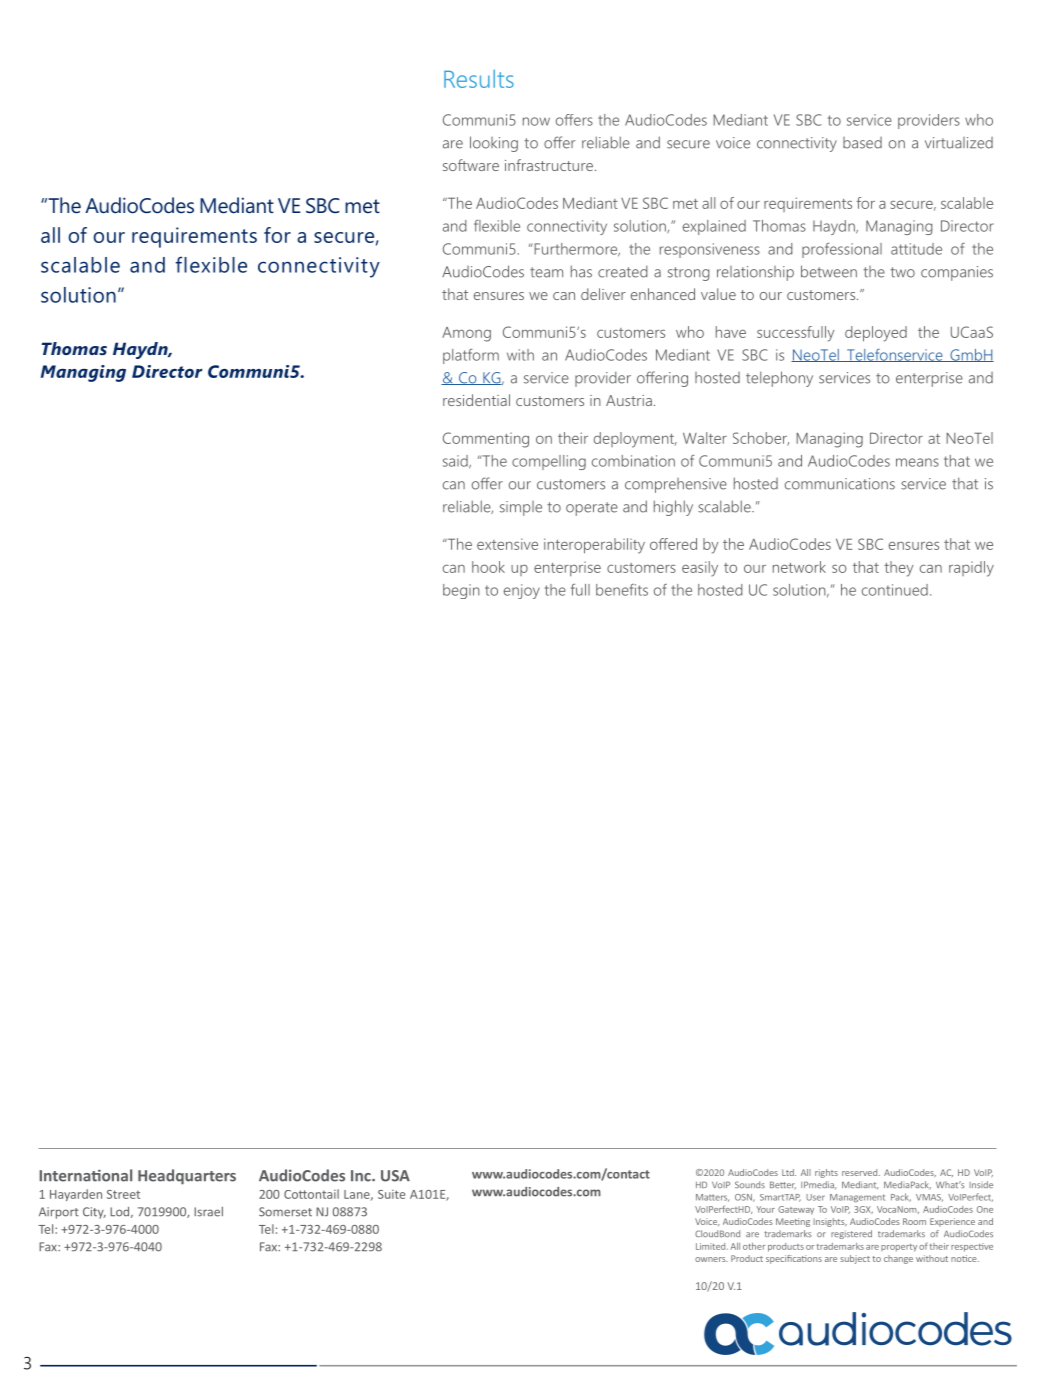  I want to click on simple, so click(521, 508).
